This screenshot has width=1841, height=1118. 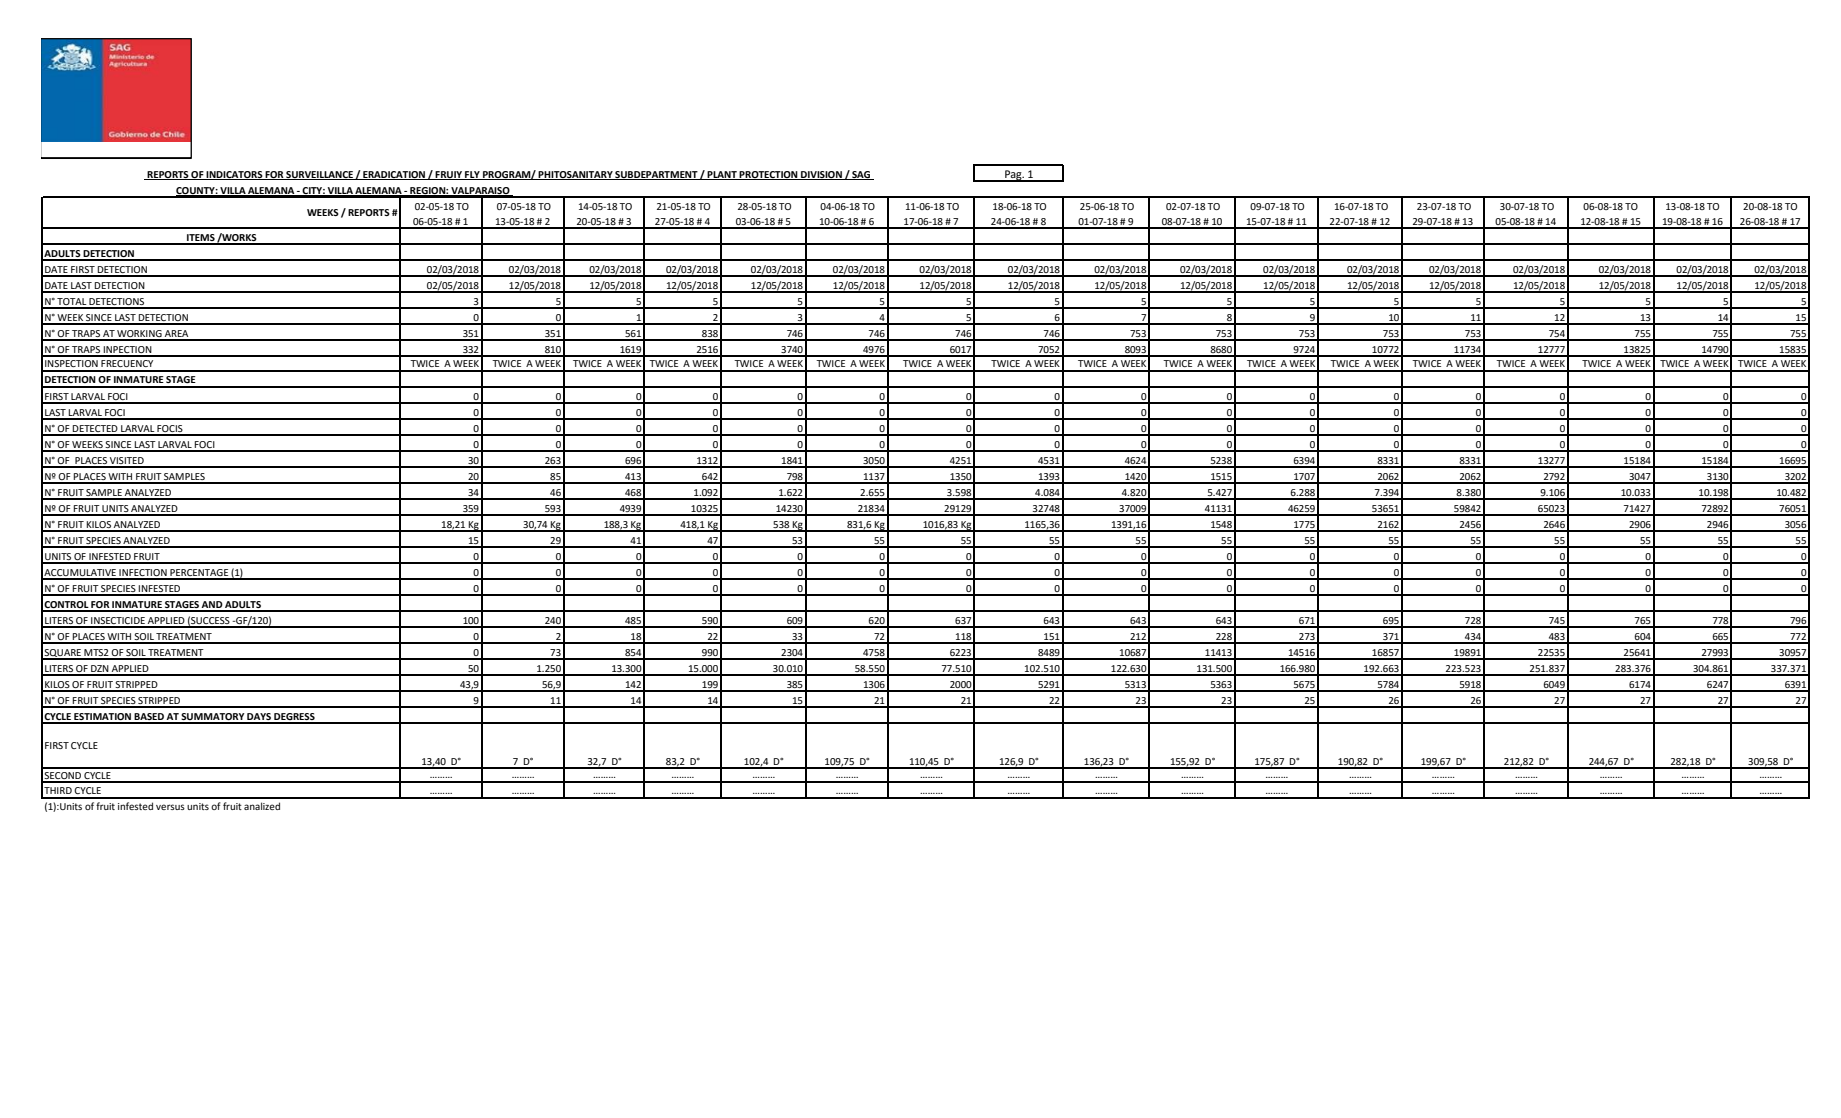 I want to click on DIVISION, so click(x=821, y=175).
